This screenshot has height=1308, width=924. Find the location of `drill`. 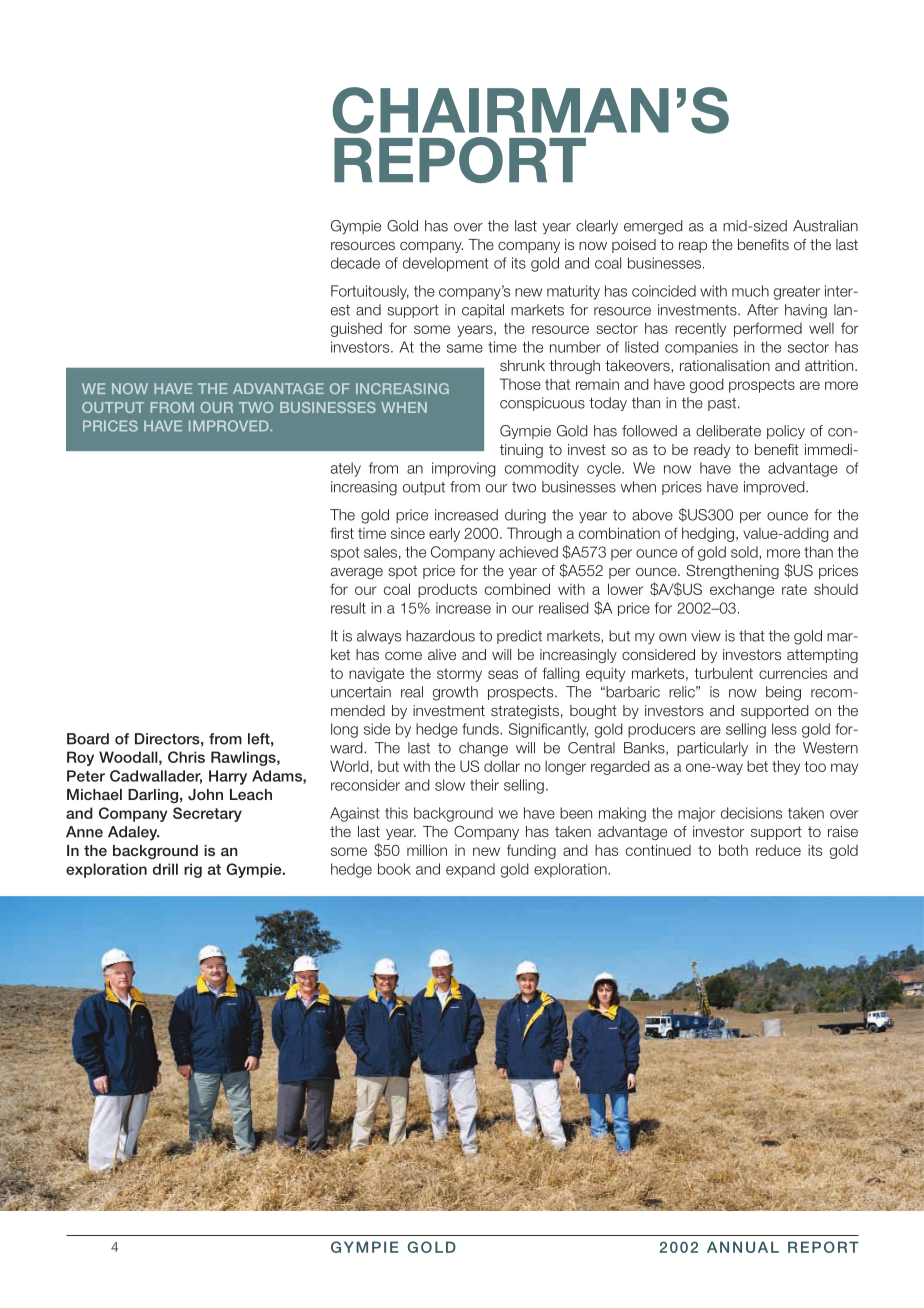

drill is located at coordinates (165, 869).
